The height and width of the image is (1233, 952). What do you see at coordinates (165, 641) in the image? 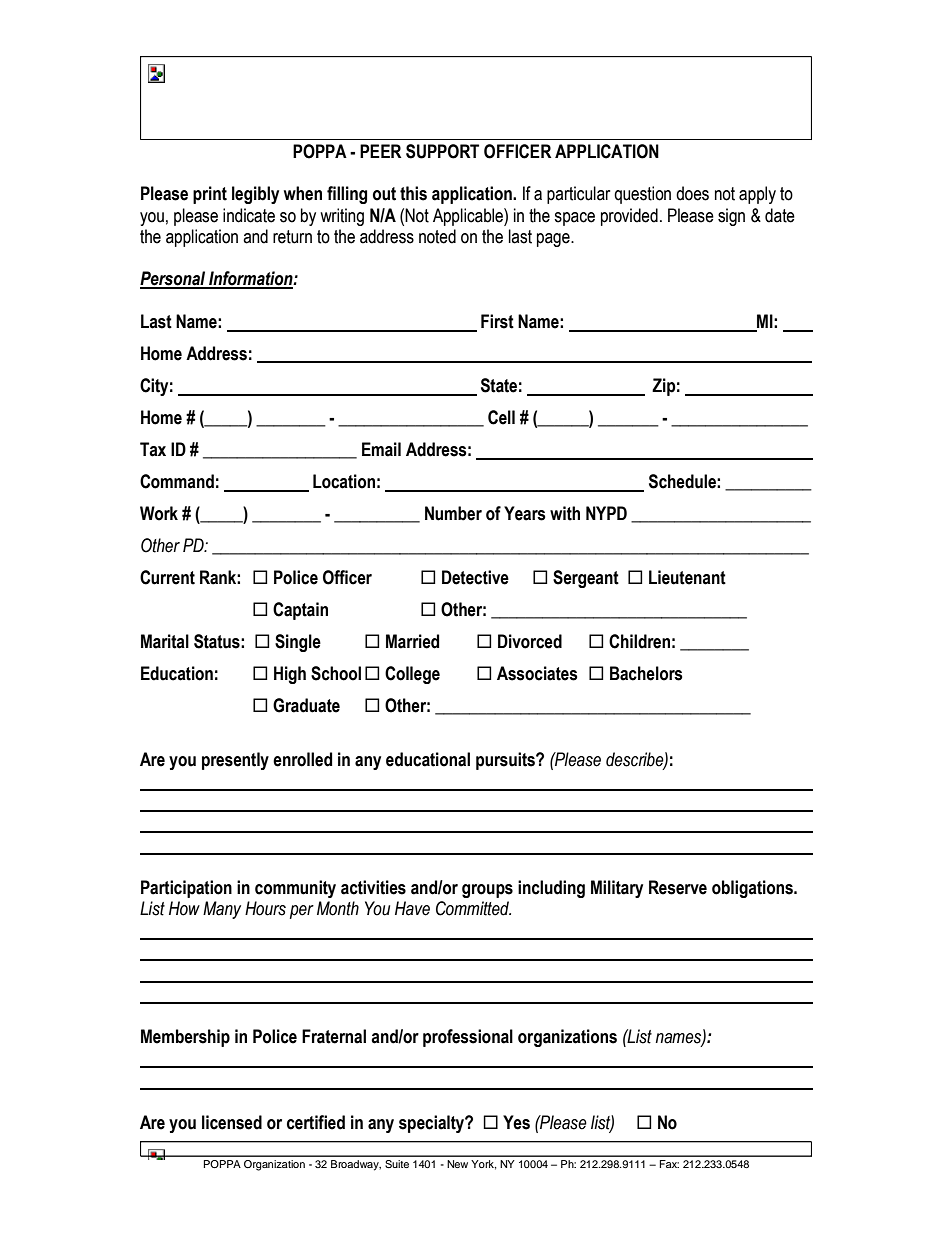
I see `Marital` at bounding box center [165, 641].
